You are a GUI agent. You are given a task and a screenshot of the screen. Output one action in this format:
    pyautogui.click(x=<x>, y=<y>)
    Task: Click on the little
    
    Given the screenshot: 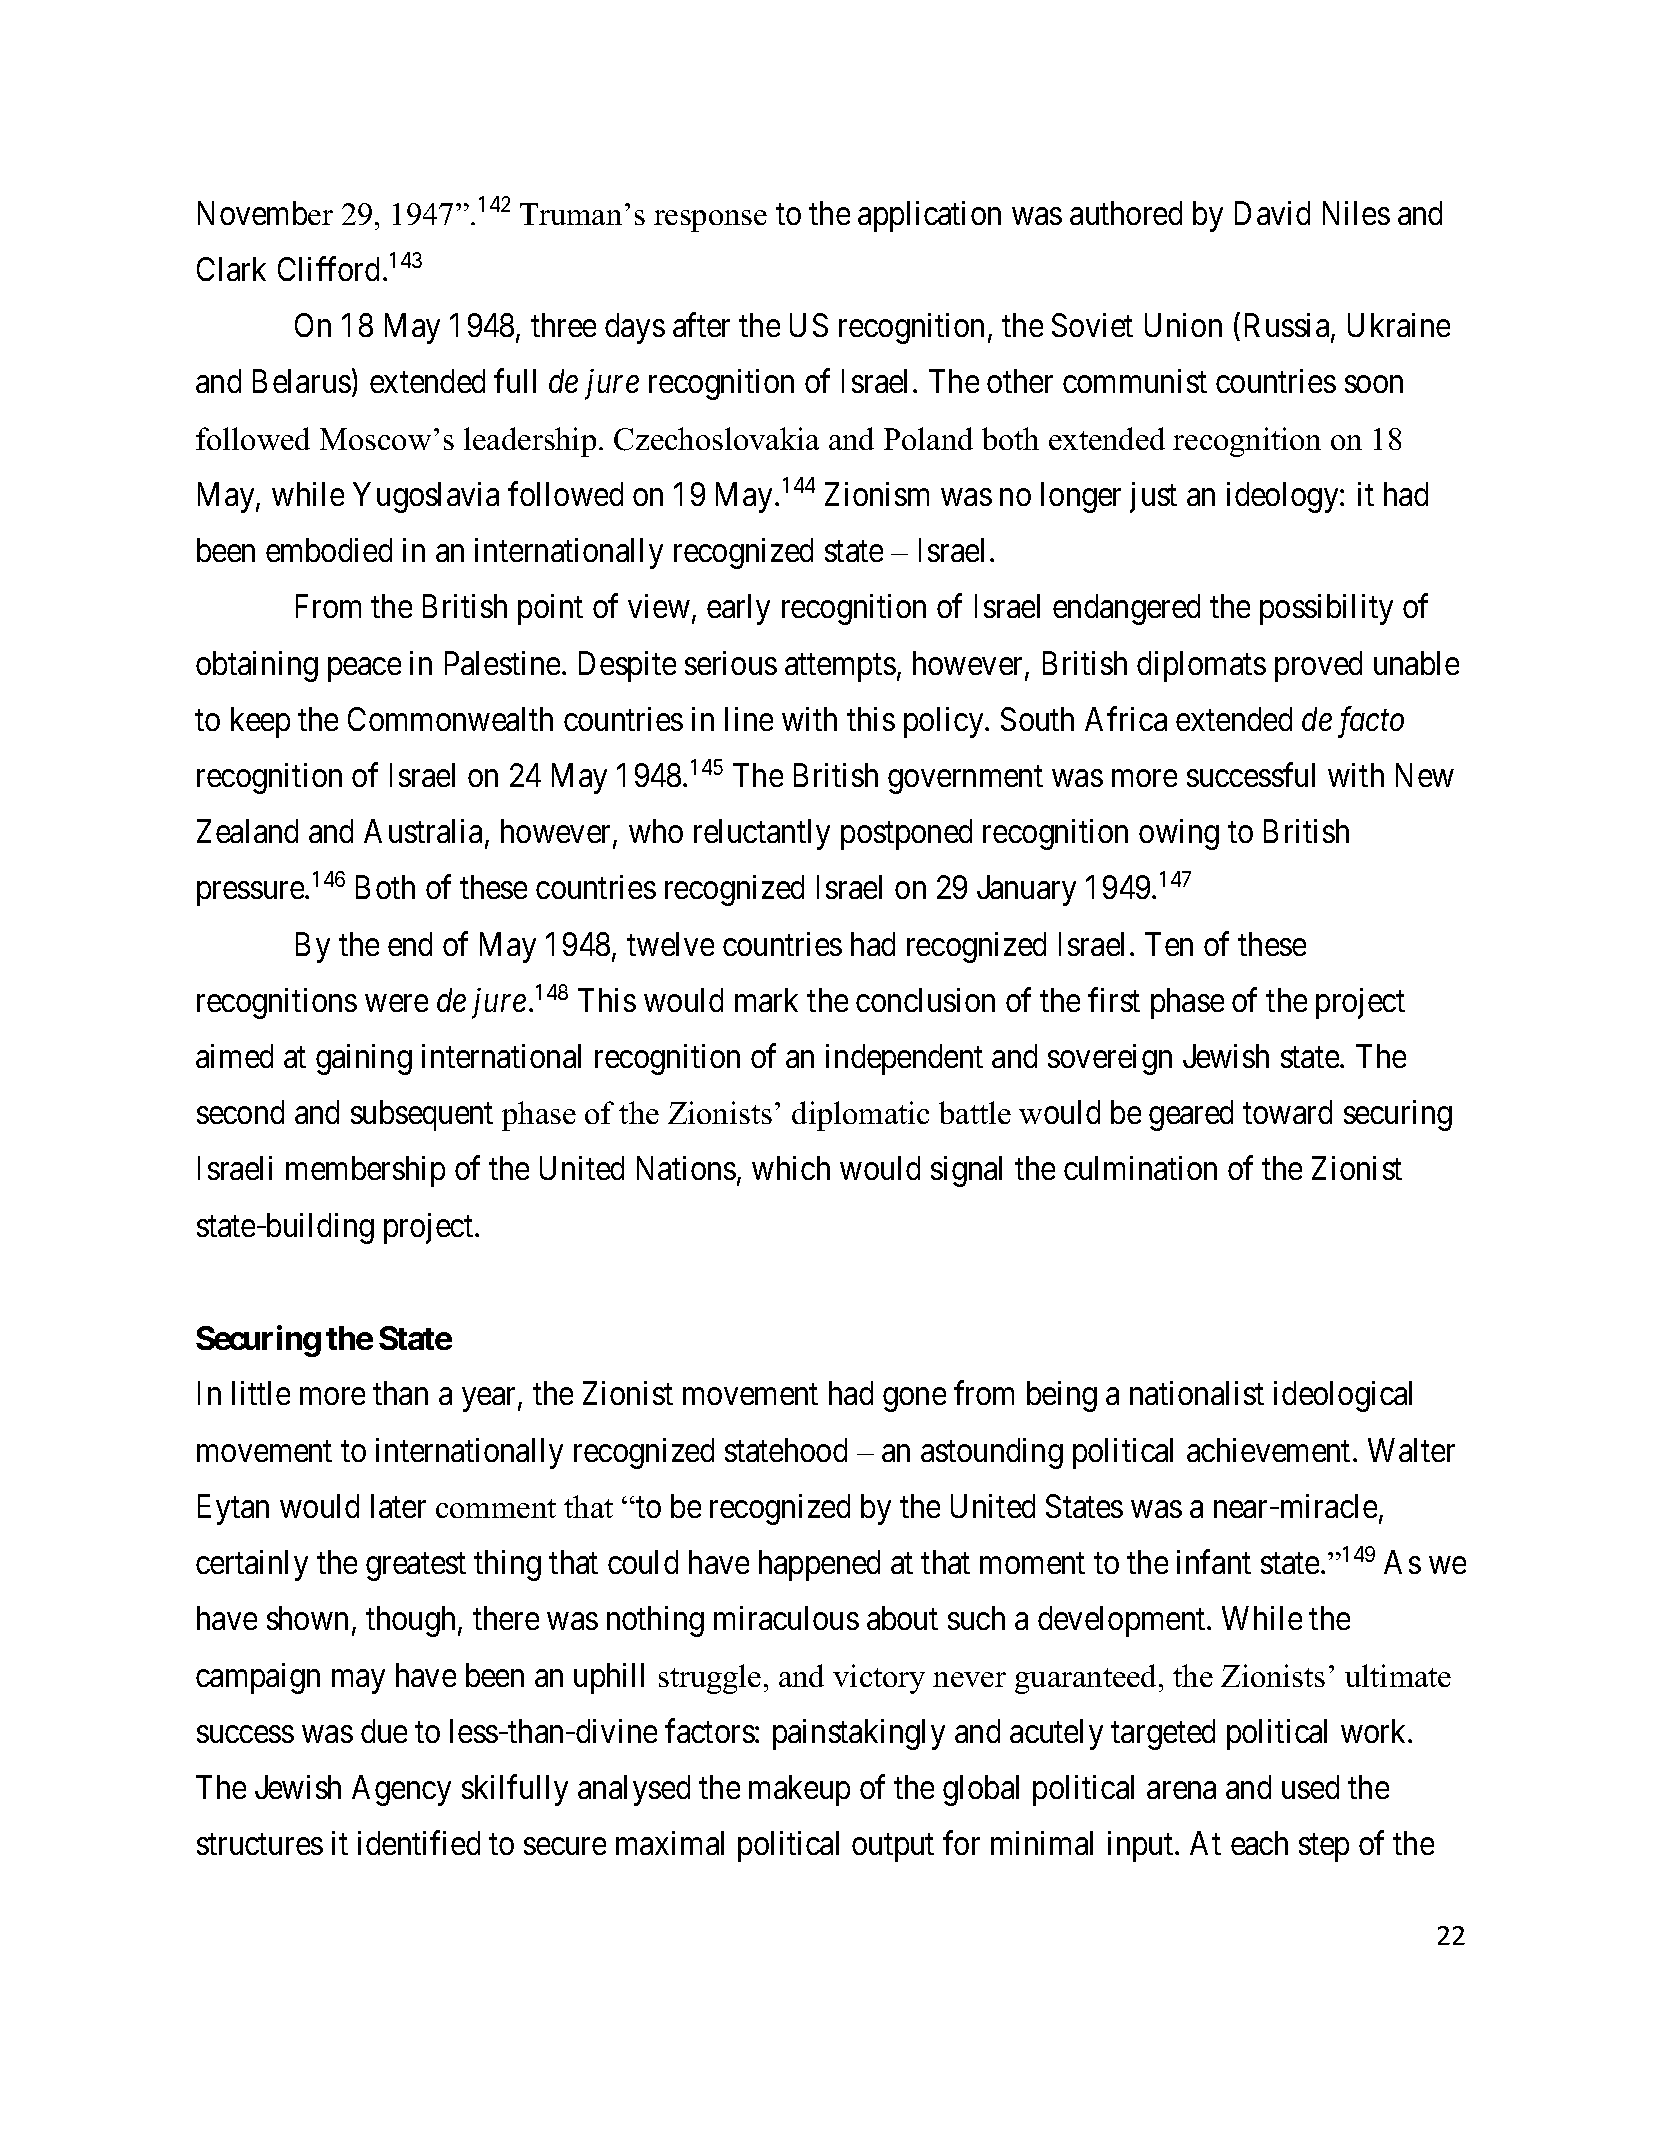 What is the action you would take?
    pyautogui.click(x=261, y=1393)
